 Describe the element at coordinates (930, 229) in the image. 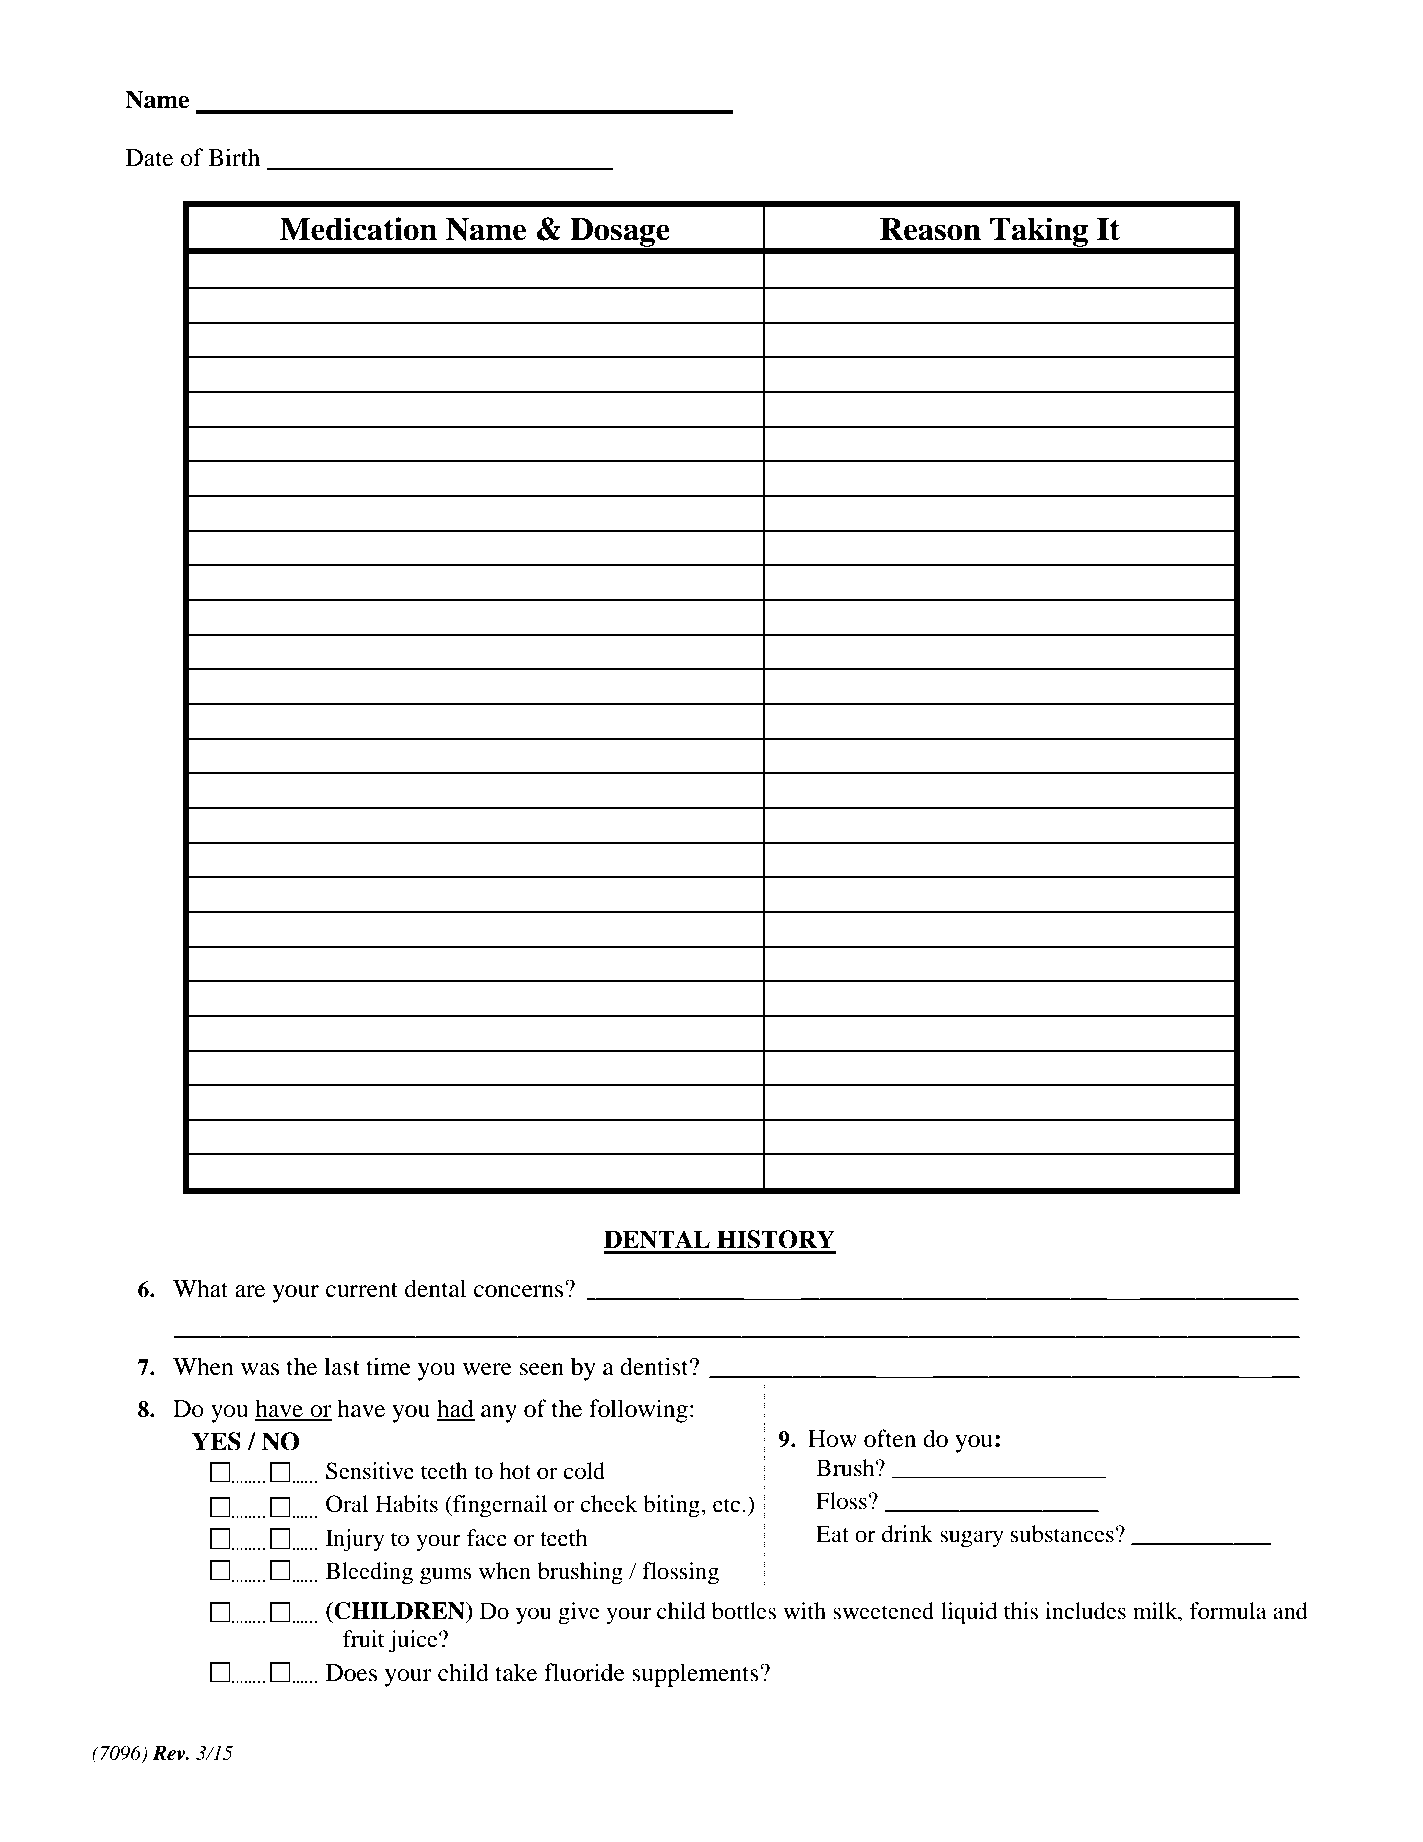

I see `Reason` at that location.
